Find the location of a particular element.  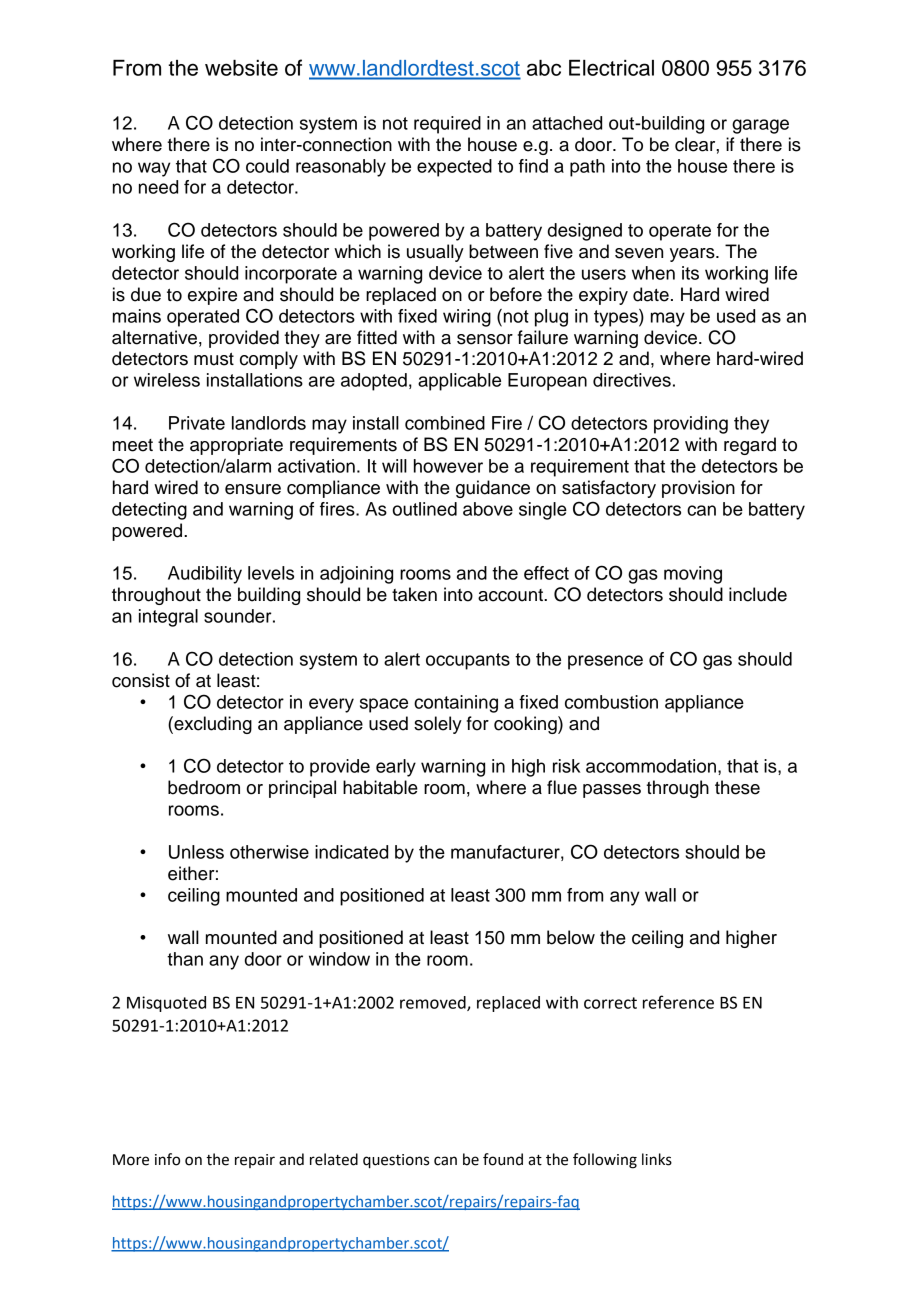

required is located at coordinates (447, 125).
